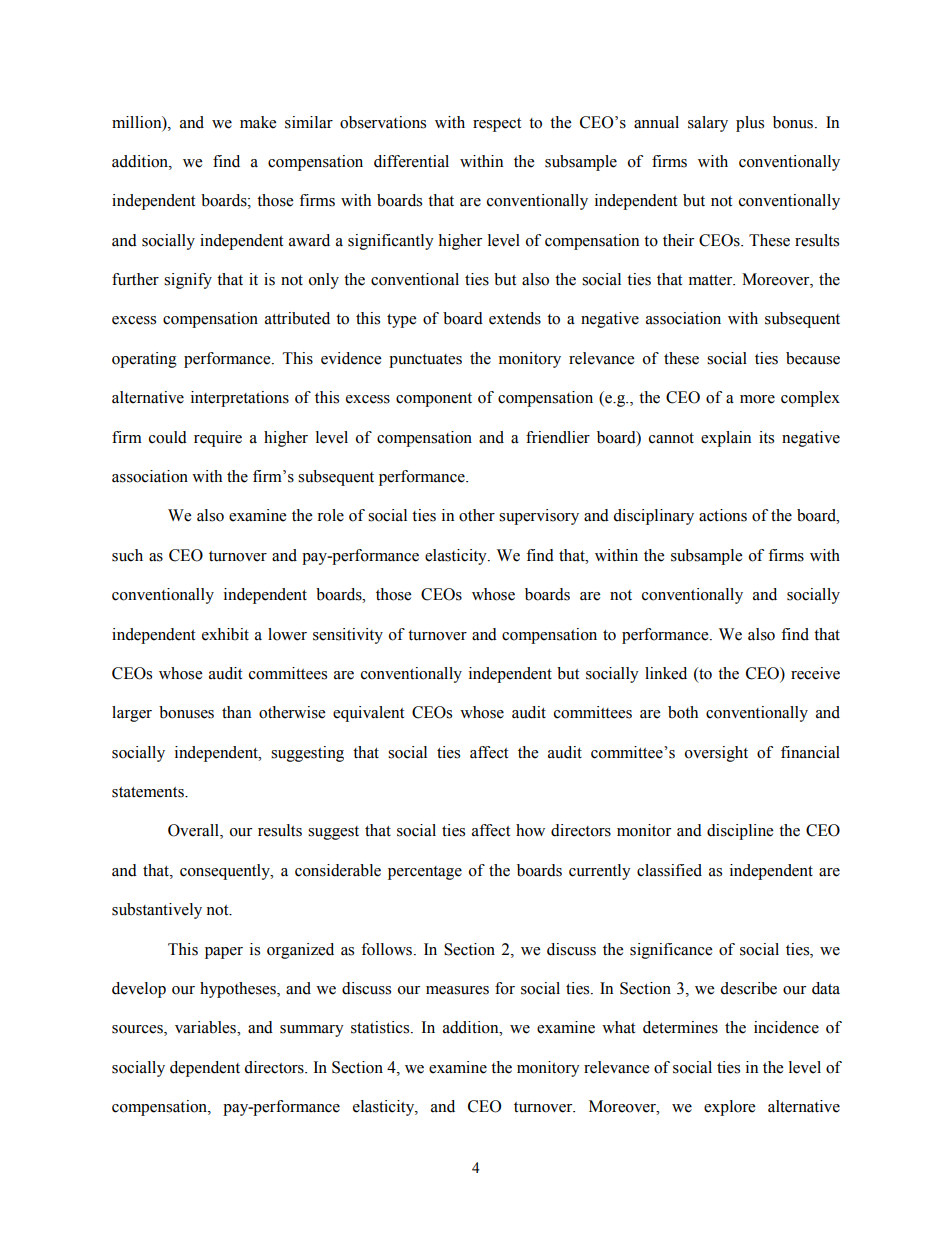 The width and height of the document is (952, 1233). What do you see at coordinates (497, 125) in the document?
I see `respect` at bounding box center [497, 125].
